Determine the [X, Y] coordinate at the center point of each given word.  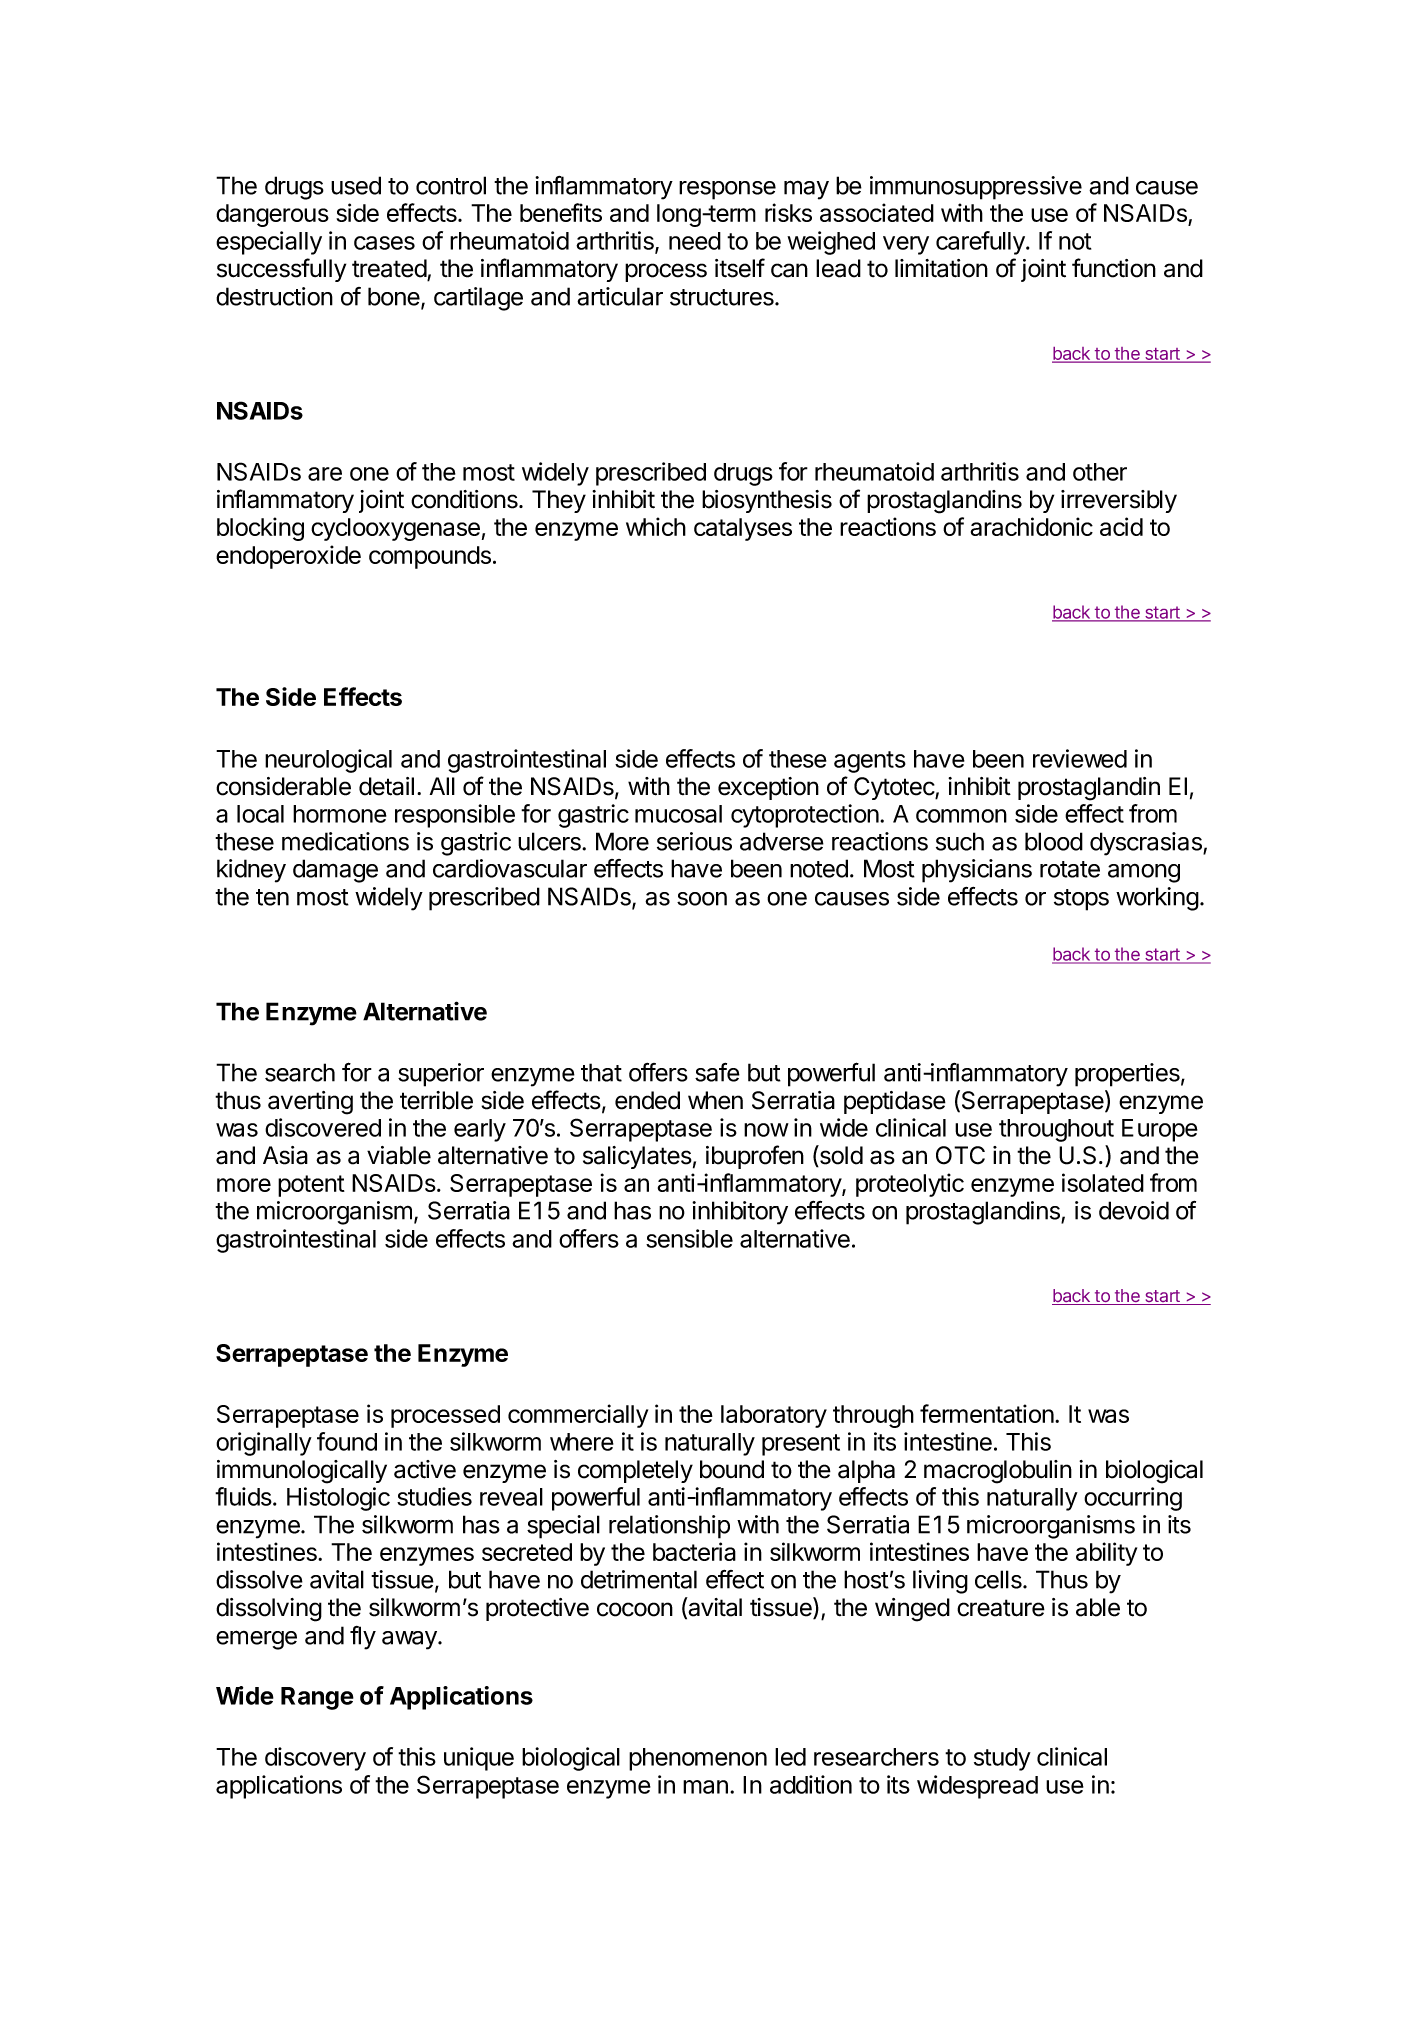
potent [311, 1186]
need [695, 241]
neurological [328, 761]
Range [317, 1698]
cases [384, 243]
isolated [1103, 1182]
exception [768, 788]
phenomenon [698, 1759]
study [1002, 1759]
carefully [981, 243]
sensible [689, 1238]
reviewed [1080, 758]
